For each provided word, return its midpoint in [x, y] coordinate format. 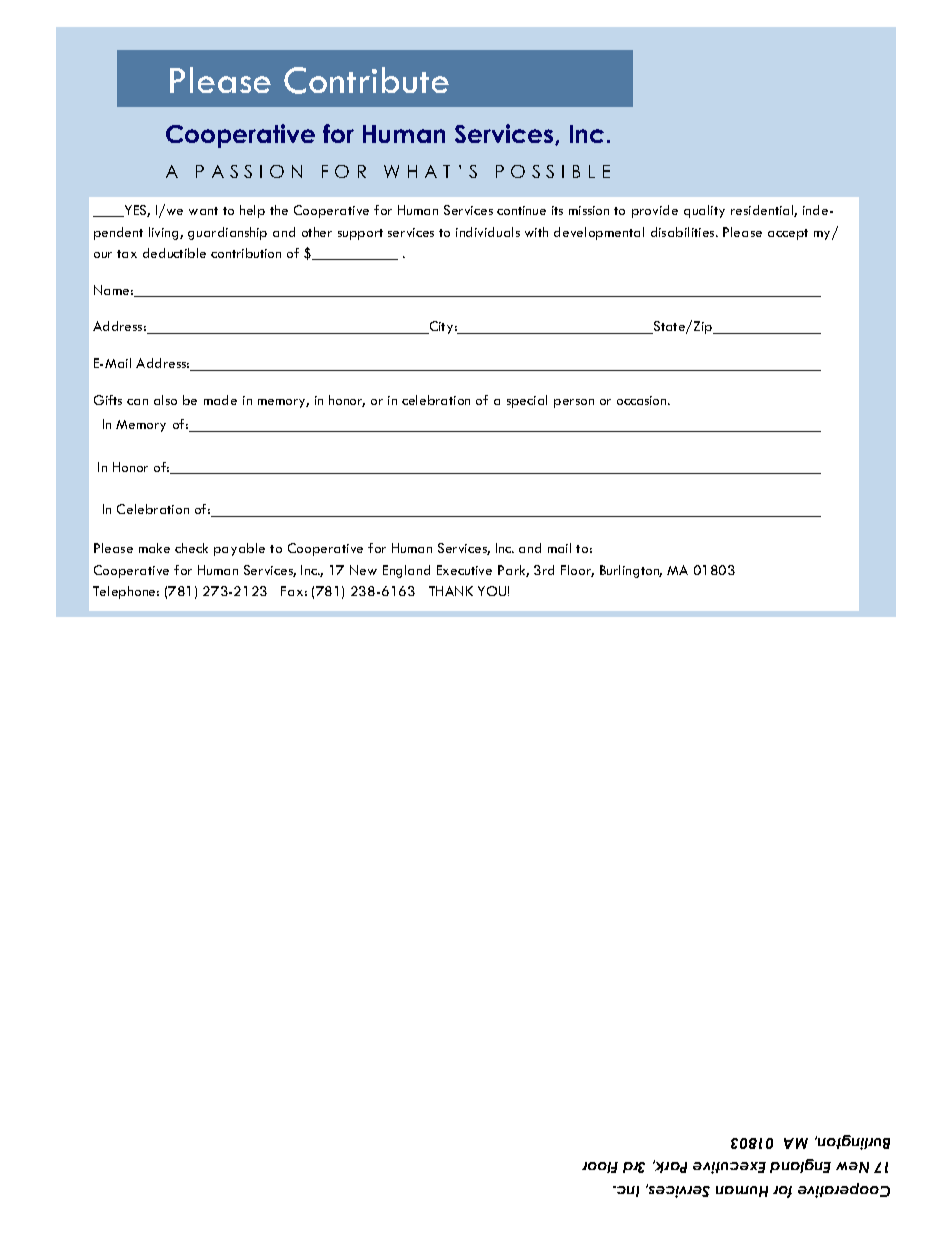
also [165, 400]
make [154, 548]
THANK [451, 591]
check [191, 548]
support [360, 234]
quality [704, 211]
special [527, 401]
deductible [174, 253]
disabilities [684, 232]
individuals [488, 232]
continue [521, 210]
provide [655, 211]
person [574, 403]
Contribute [366, 80]
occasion [643, 400]
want [203, 211]
